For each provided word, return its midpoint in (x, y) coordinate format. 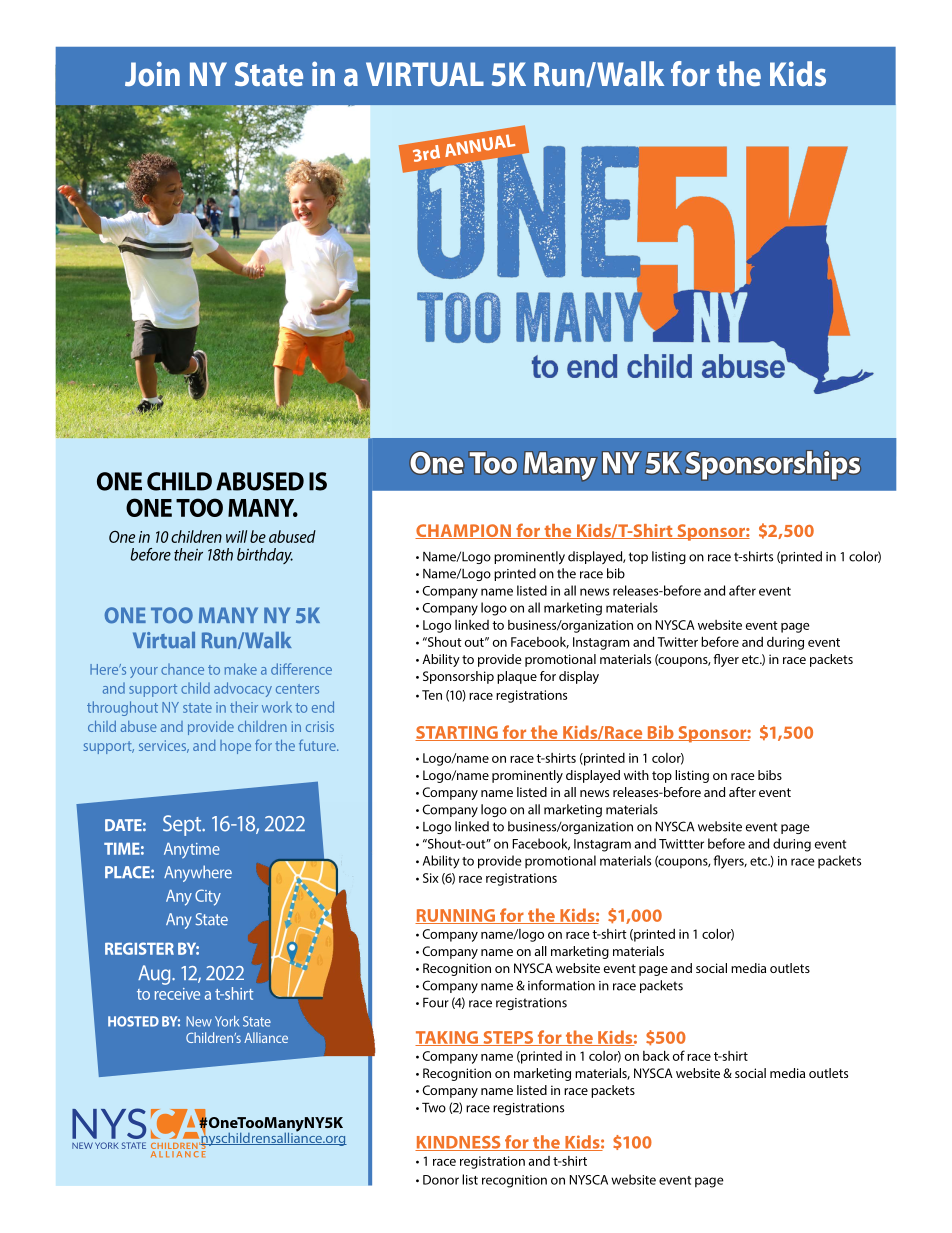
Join (152, 73)
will (236, 536)
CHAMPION (464, 531)
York (227, 1021)
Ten (432, 695)
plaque (517, 677)
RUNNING (456, 916)
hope (235, 747)
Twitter (678, 642)
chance (182, 669)
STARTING (457, 733)
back (656, 1055)
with (636, 775)
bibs (770, 775)
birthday (265, 556)
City (208, 897)
